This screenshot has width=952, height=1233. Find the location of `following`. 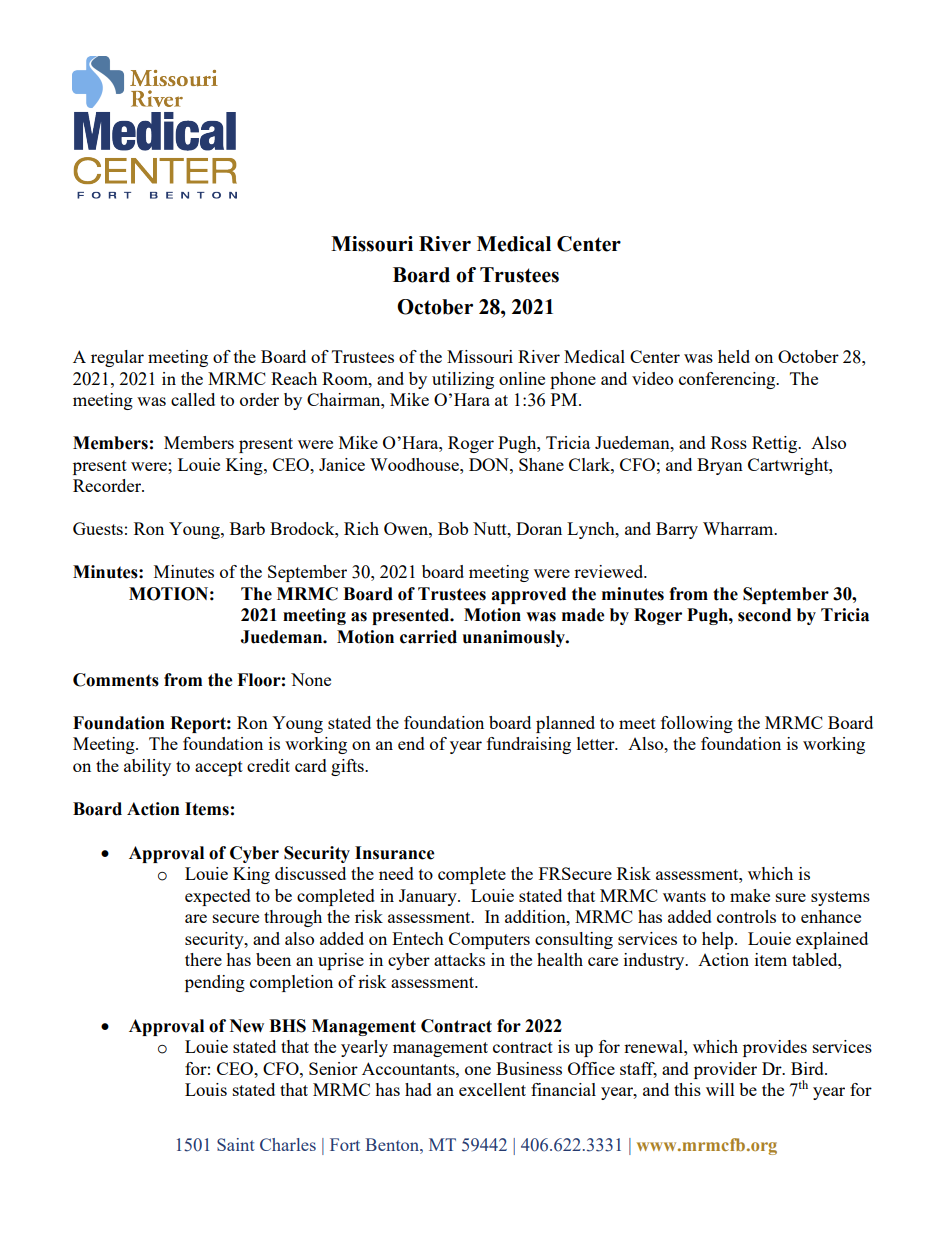

following is located at coordinates (697, 724).
